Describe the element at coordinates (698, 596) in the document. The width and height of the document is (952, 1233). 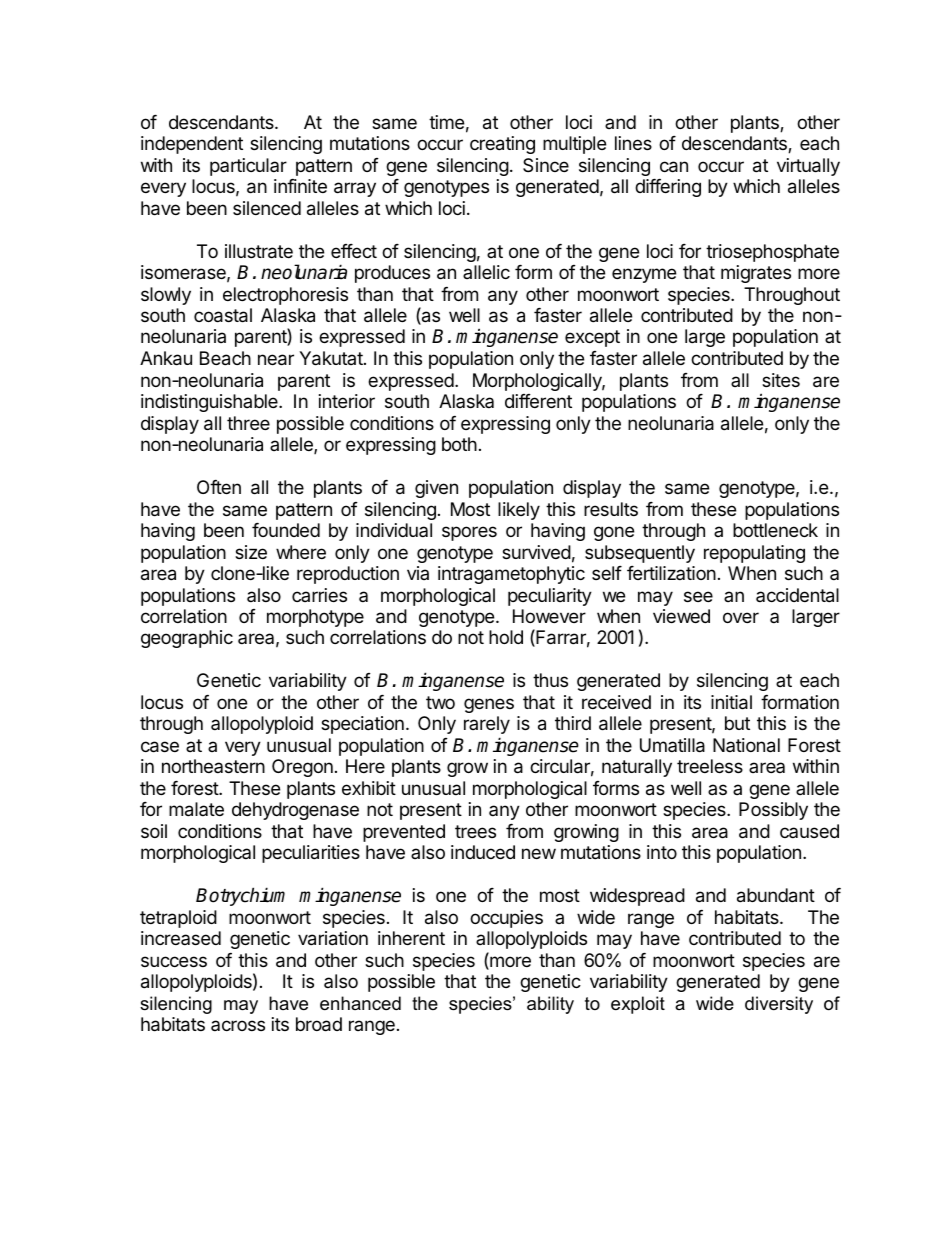
I see `see` at that location.
